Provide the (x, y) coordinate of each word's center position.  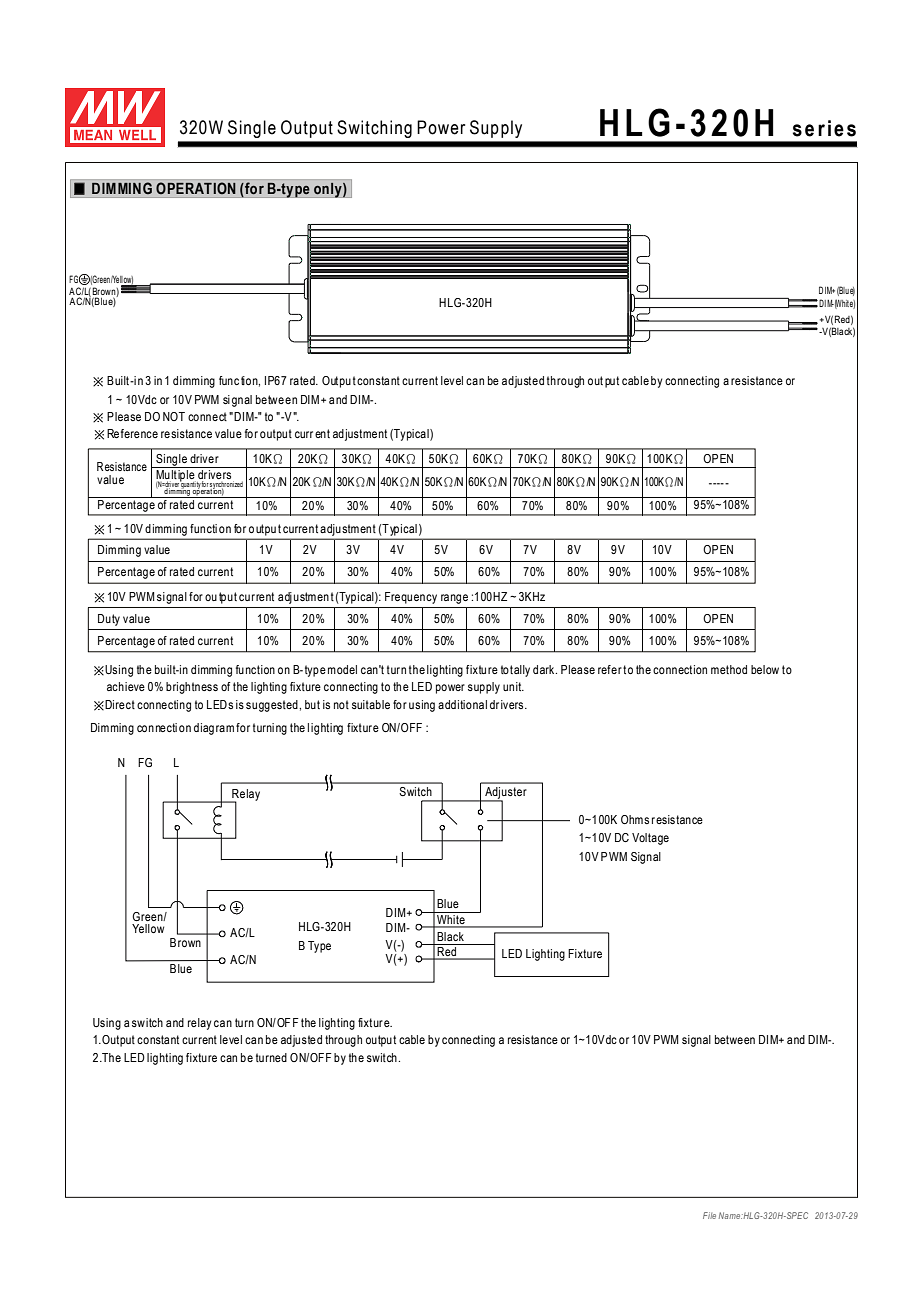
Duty (109, 620)
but (312, 704)
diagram (214, 729)
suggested (273, 706)
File (709, 1215)
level (231, 1039)
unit (513, 686)
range (454, 599)
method (729, 669)
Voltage (650, 839)
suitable (371, 704)
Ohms (635, 819)
